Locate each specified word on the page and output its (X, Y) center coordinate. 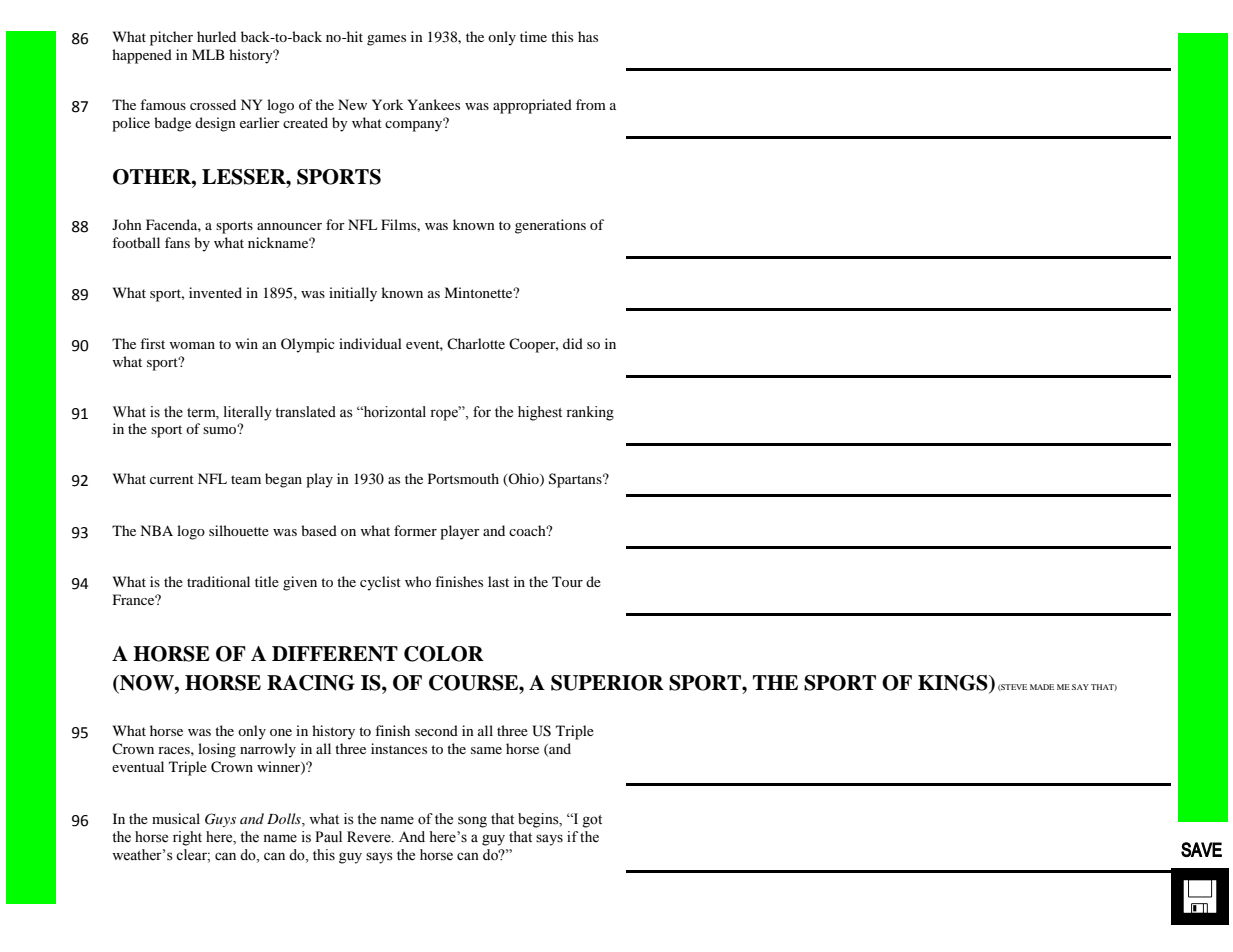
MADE (1042, 687)
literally (248, 413)
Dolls (285, 820)
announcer (289, 226)
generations (550, 226)
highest (540, 413)
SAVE (1201, 849)
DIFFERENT (335, 654)
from (591, 104)
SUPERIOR (607, 683)
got (592, 821)
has (588, 36)
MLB (208, 54)
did (573, 343)
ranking (590, 413)
